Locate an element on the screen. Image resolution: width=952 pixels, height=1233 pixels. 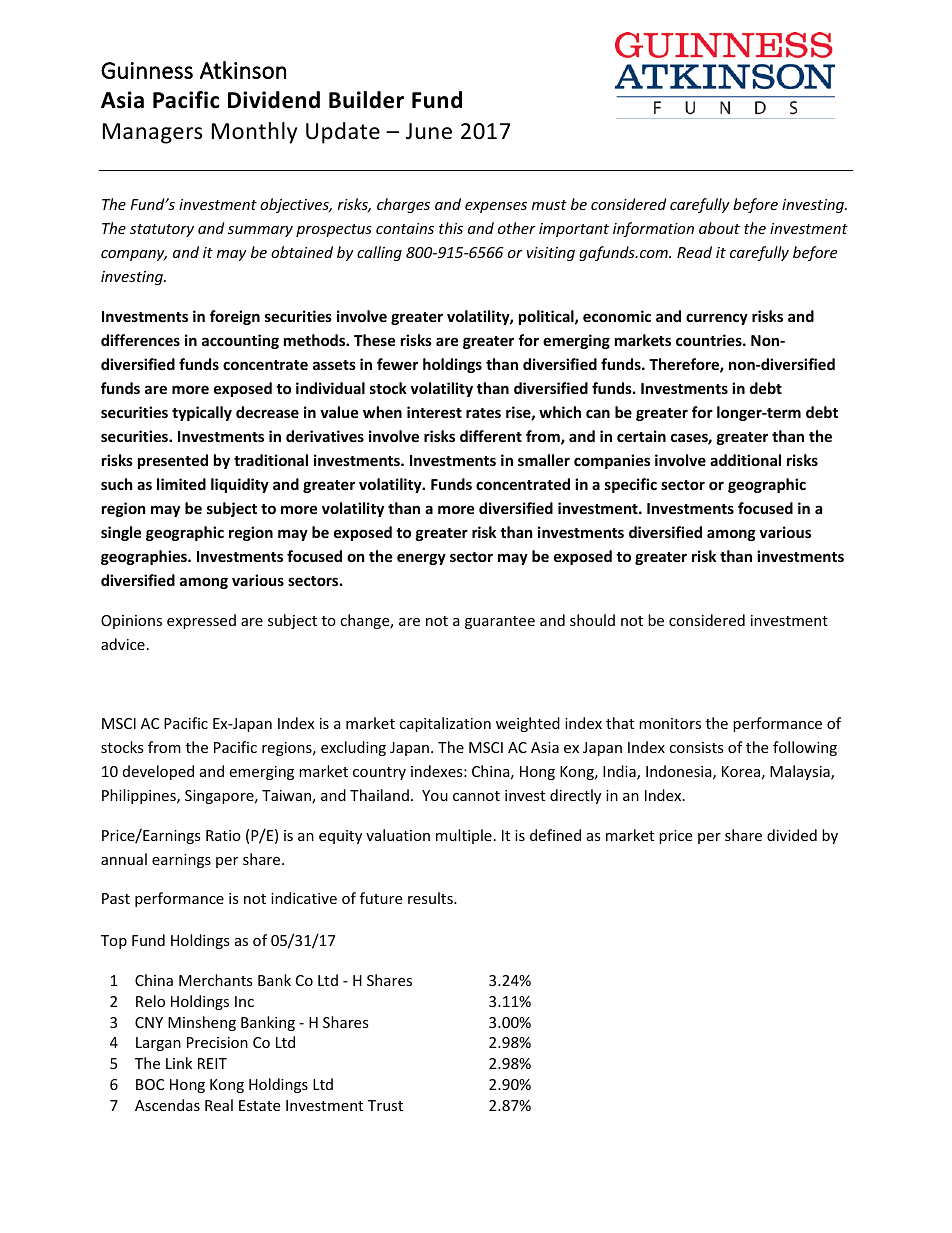
additional is located at coordinates (745, 460).
